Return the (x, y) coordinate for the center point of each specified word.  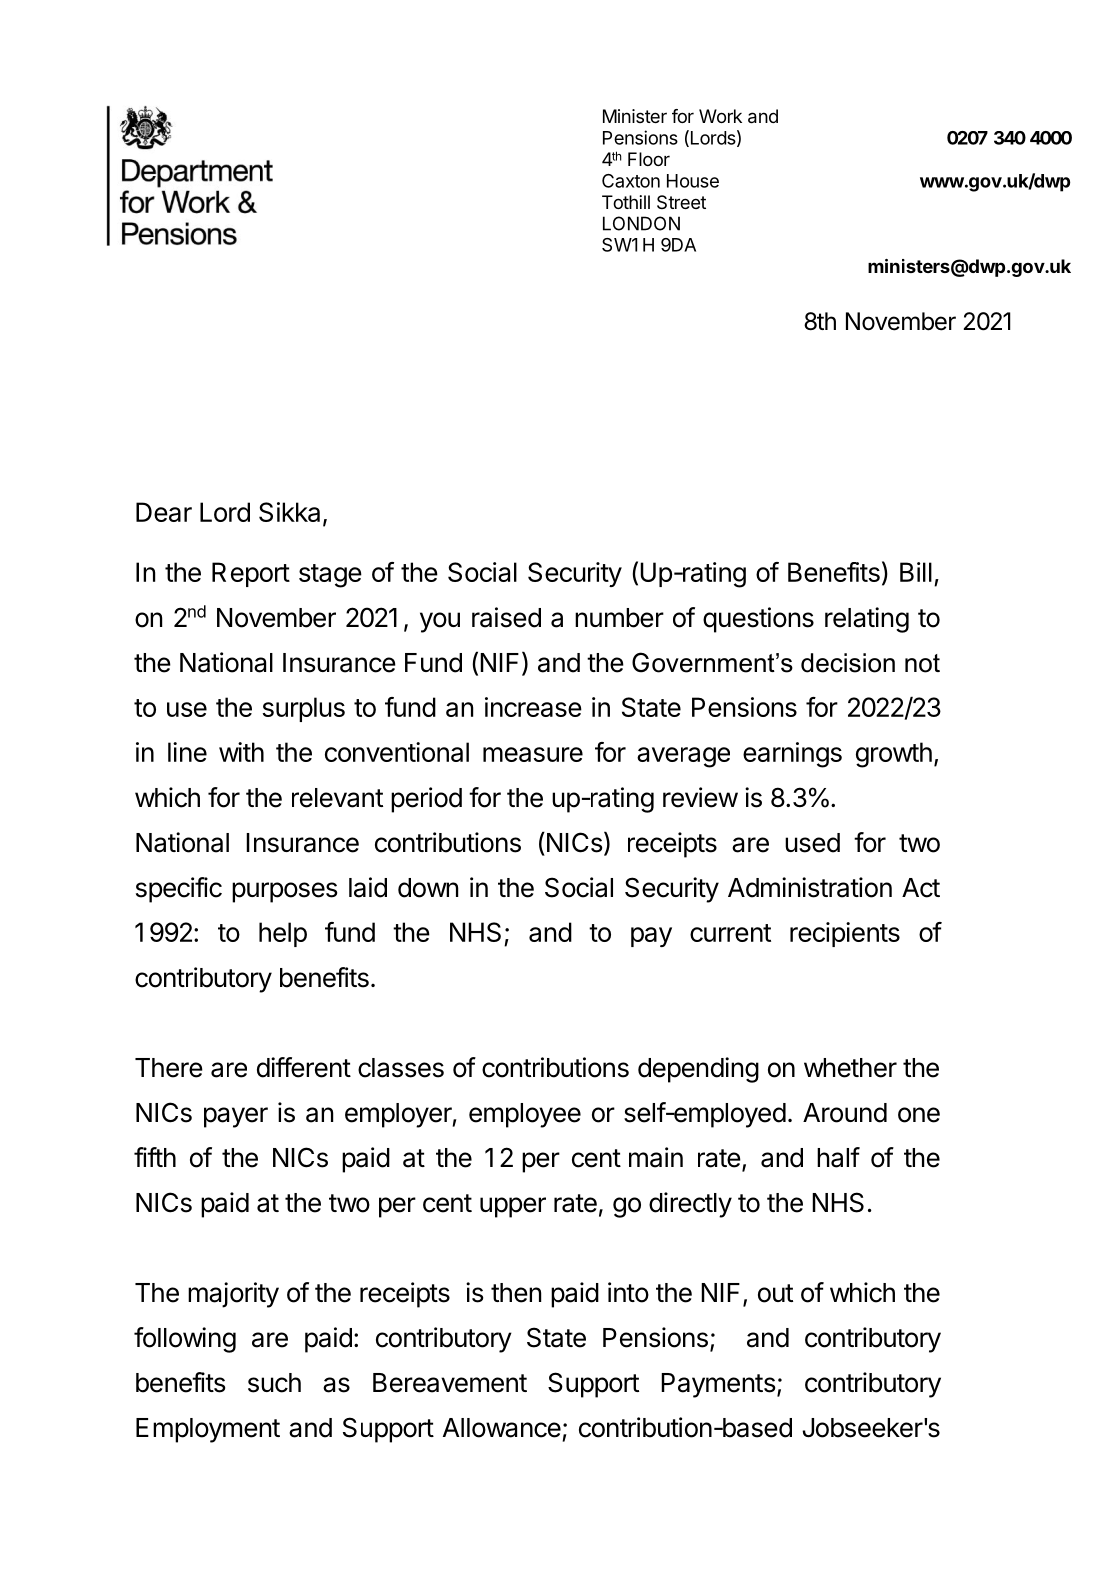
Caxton (631, 181)
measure (533, 754)
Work (720, 116)
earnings (792, 755)
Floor (649, 159)
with (241, 752)
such (274, 1383)
